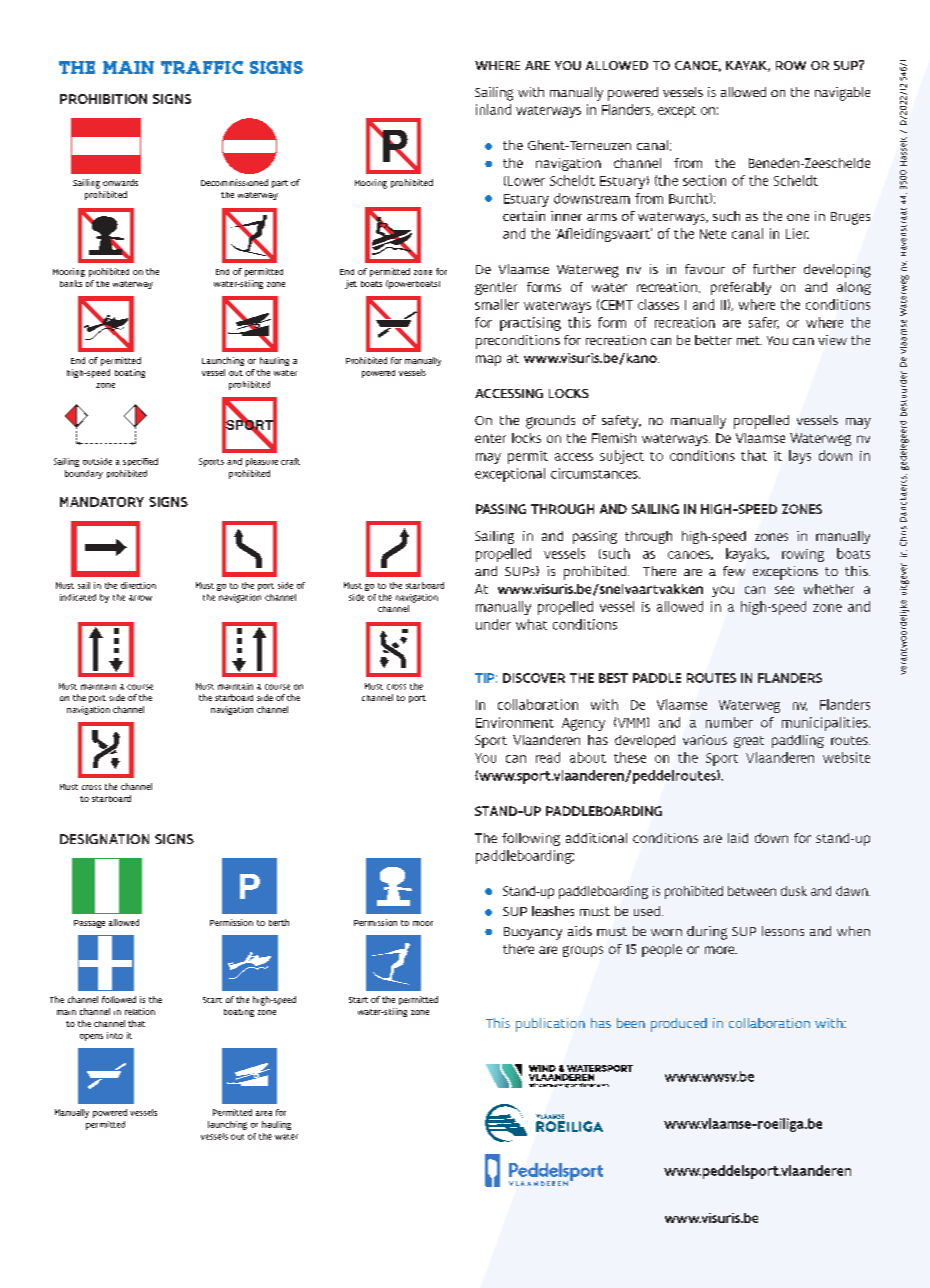 The image size is (930, 1288). Describe the element at coordinates (115, 1035) in the screenshot. I see `into` at that location.
